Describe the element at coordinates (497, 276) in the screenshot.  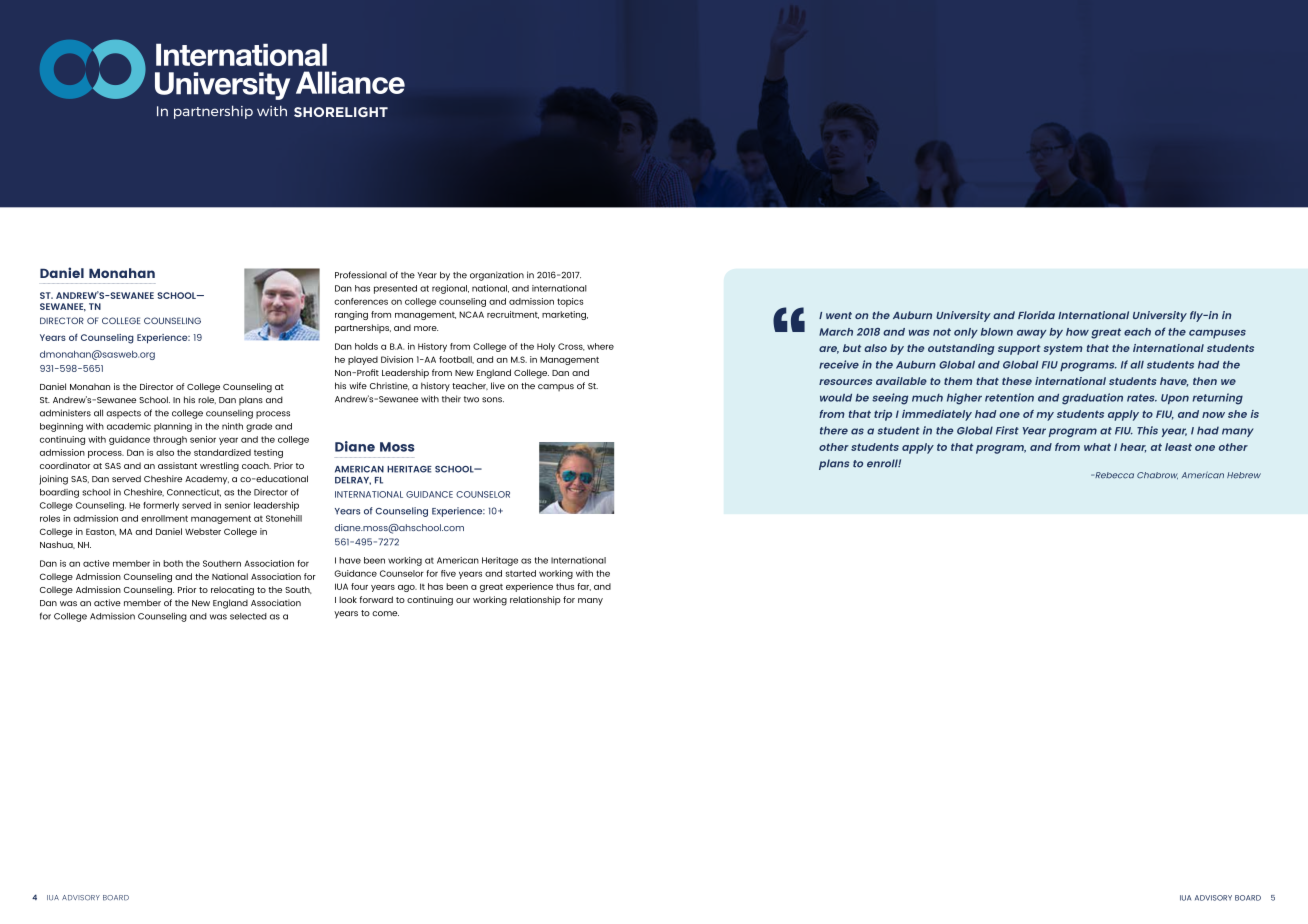
I see `organization` at that location.
